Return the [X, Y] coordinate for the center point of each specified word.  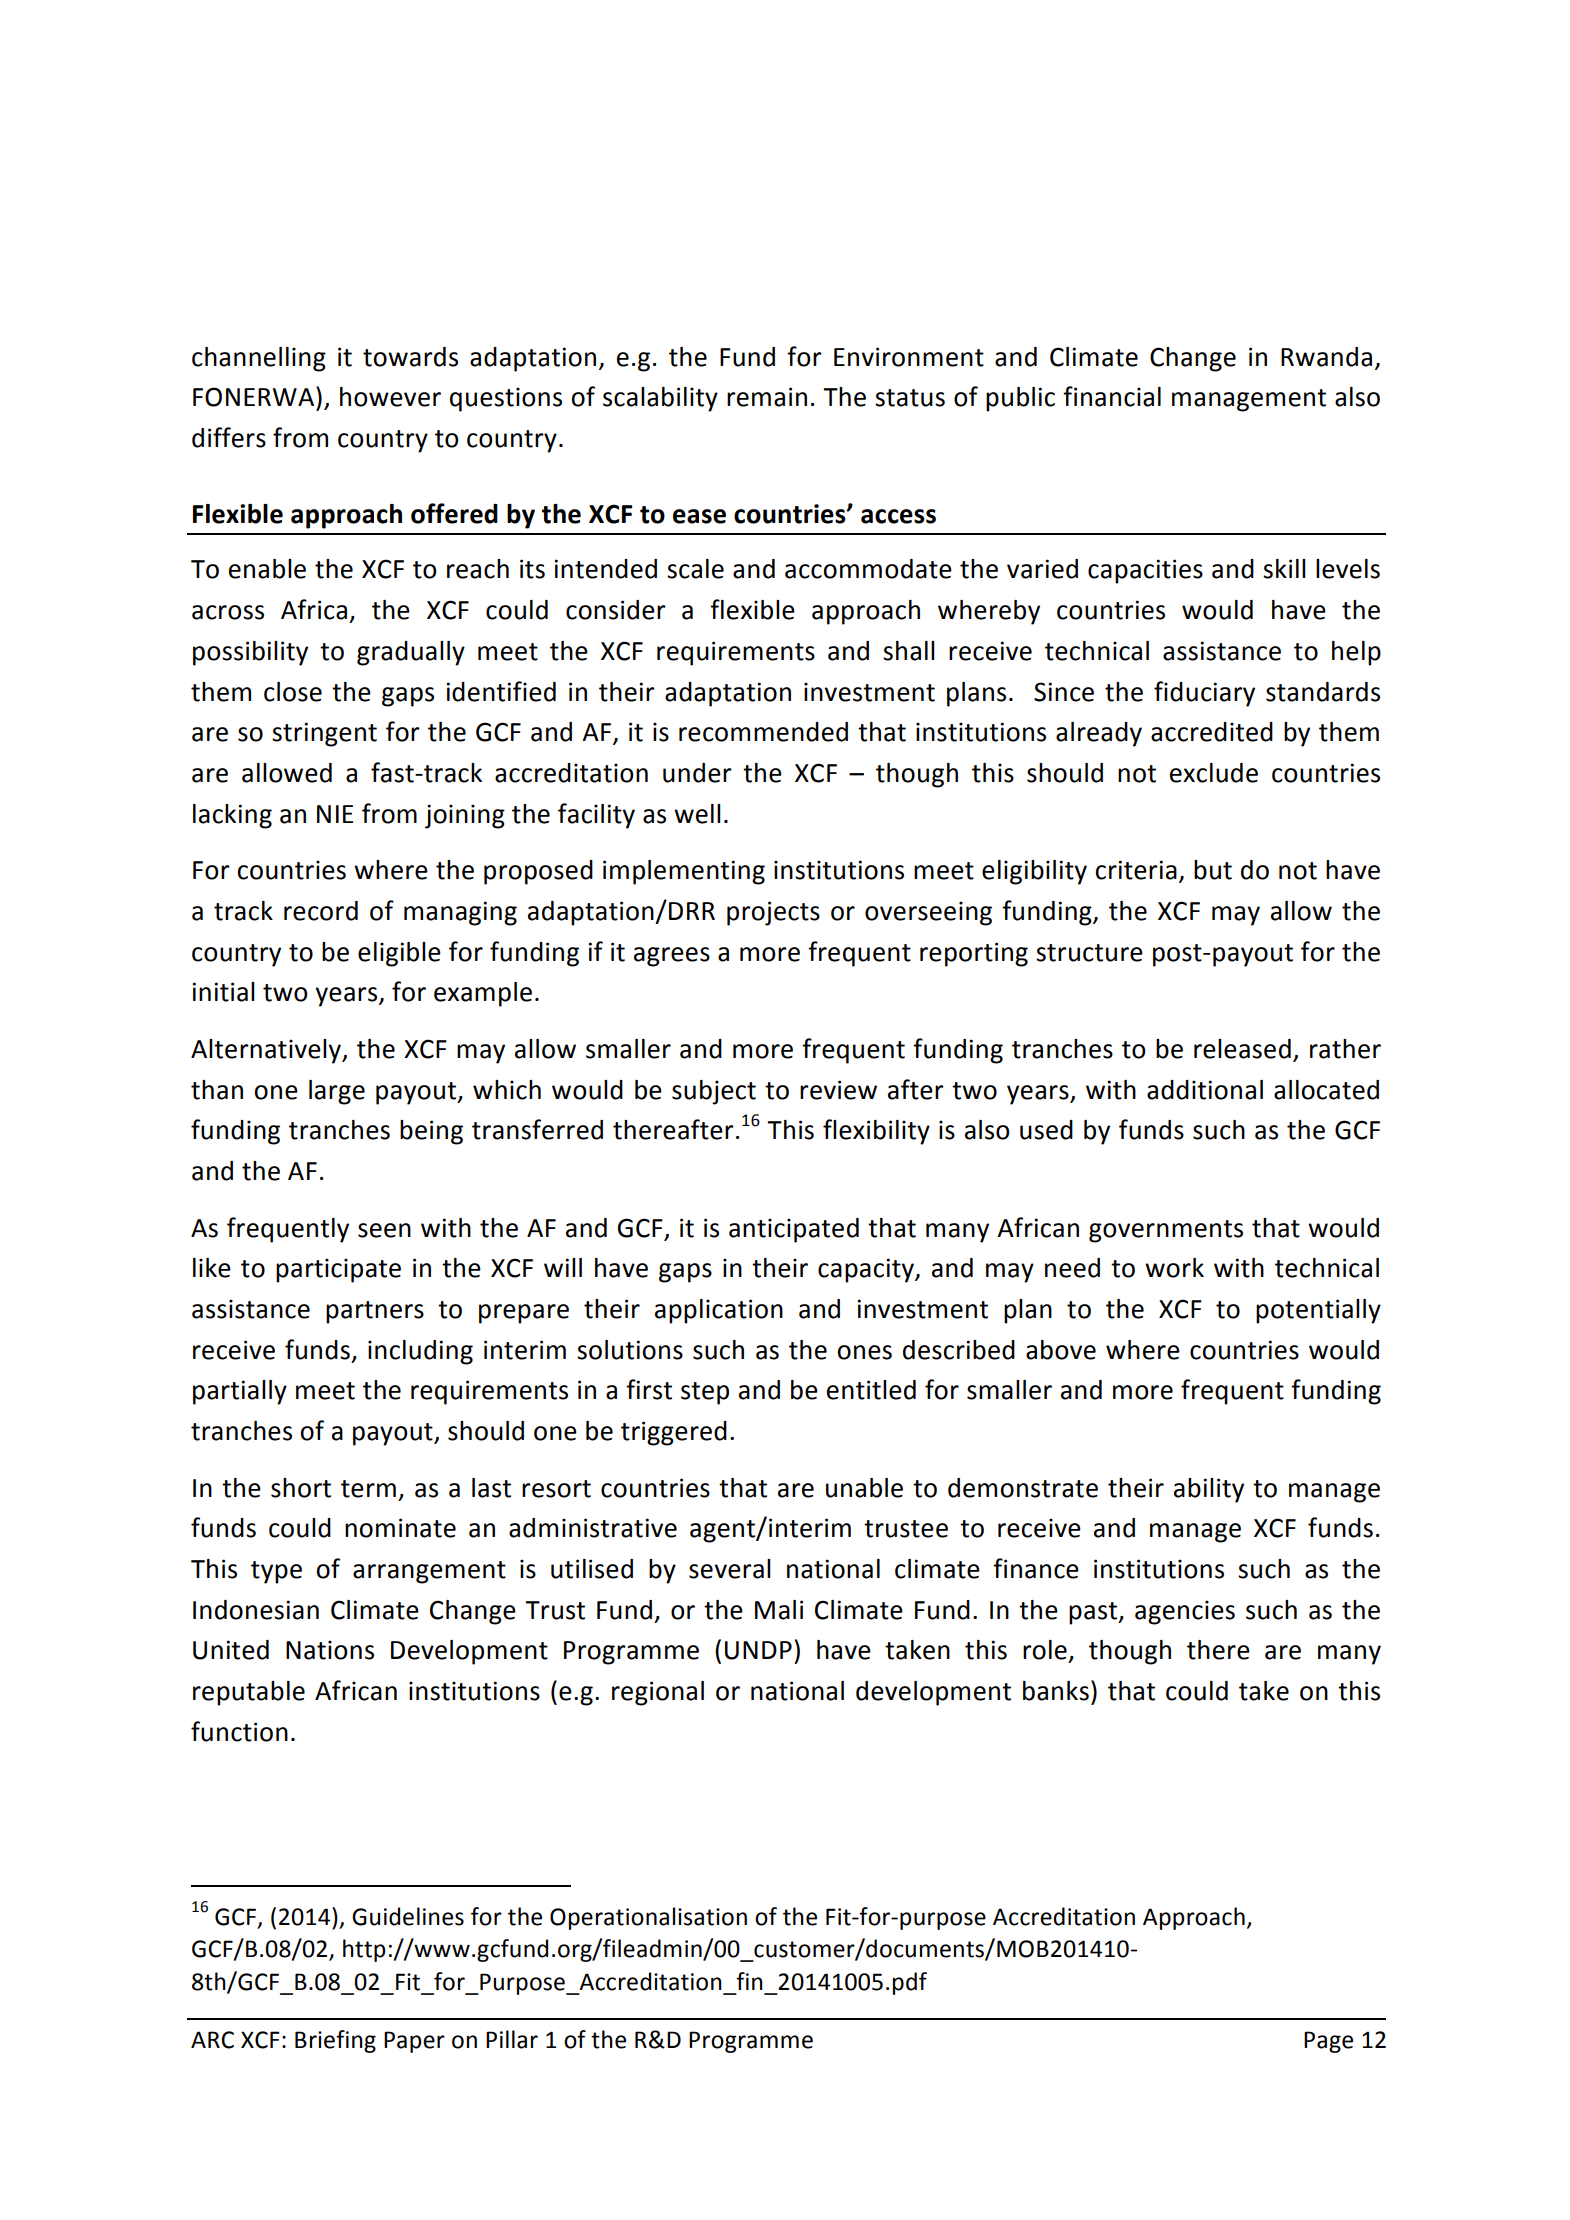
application [719, 1311]
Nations [330, 1650]
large [337, 1092]
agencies [1185, 1612]
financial [1112, 396]
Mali [779, 1610]
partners [375, 1312]
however [390, 397]
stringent [324, 734]
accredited [1212, 732]
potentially [1318, 1311]
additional [1205, 1090]
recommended [763, 732]
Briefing [335, 2041]
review [838, 1090]
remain [767, 397]
